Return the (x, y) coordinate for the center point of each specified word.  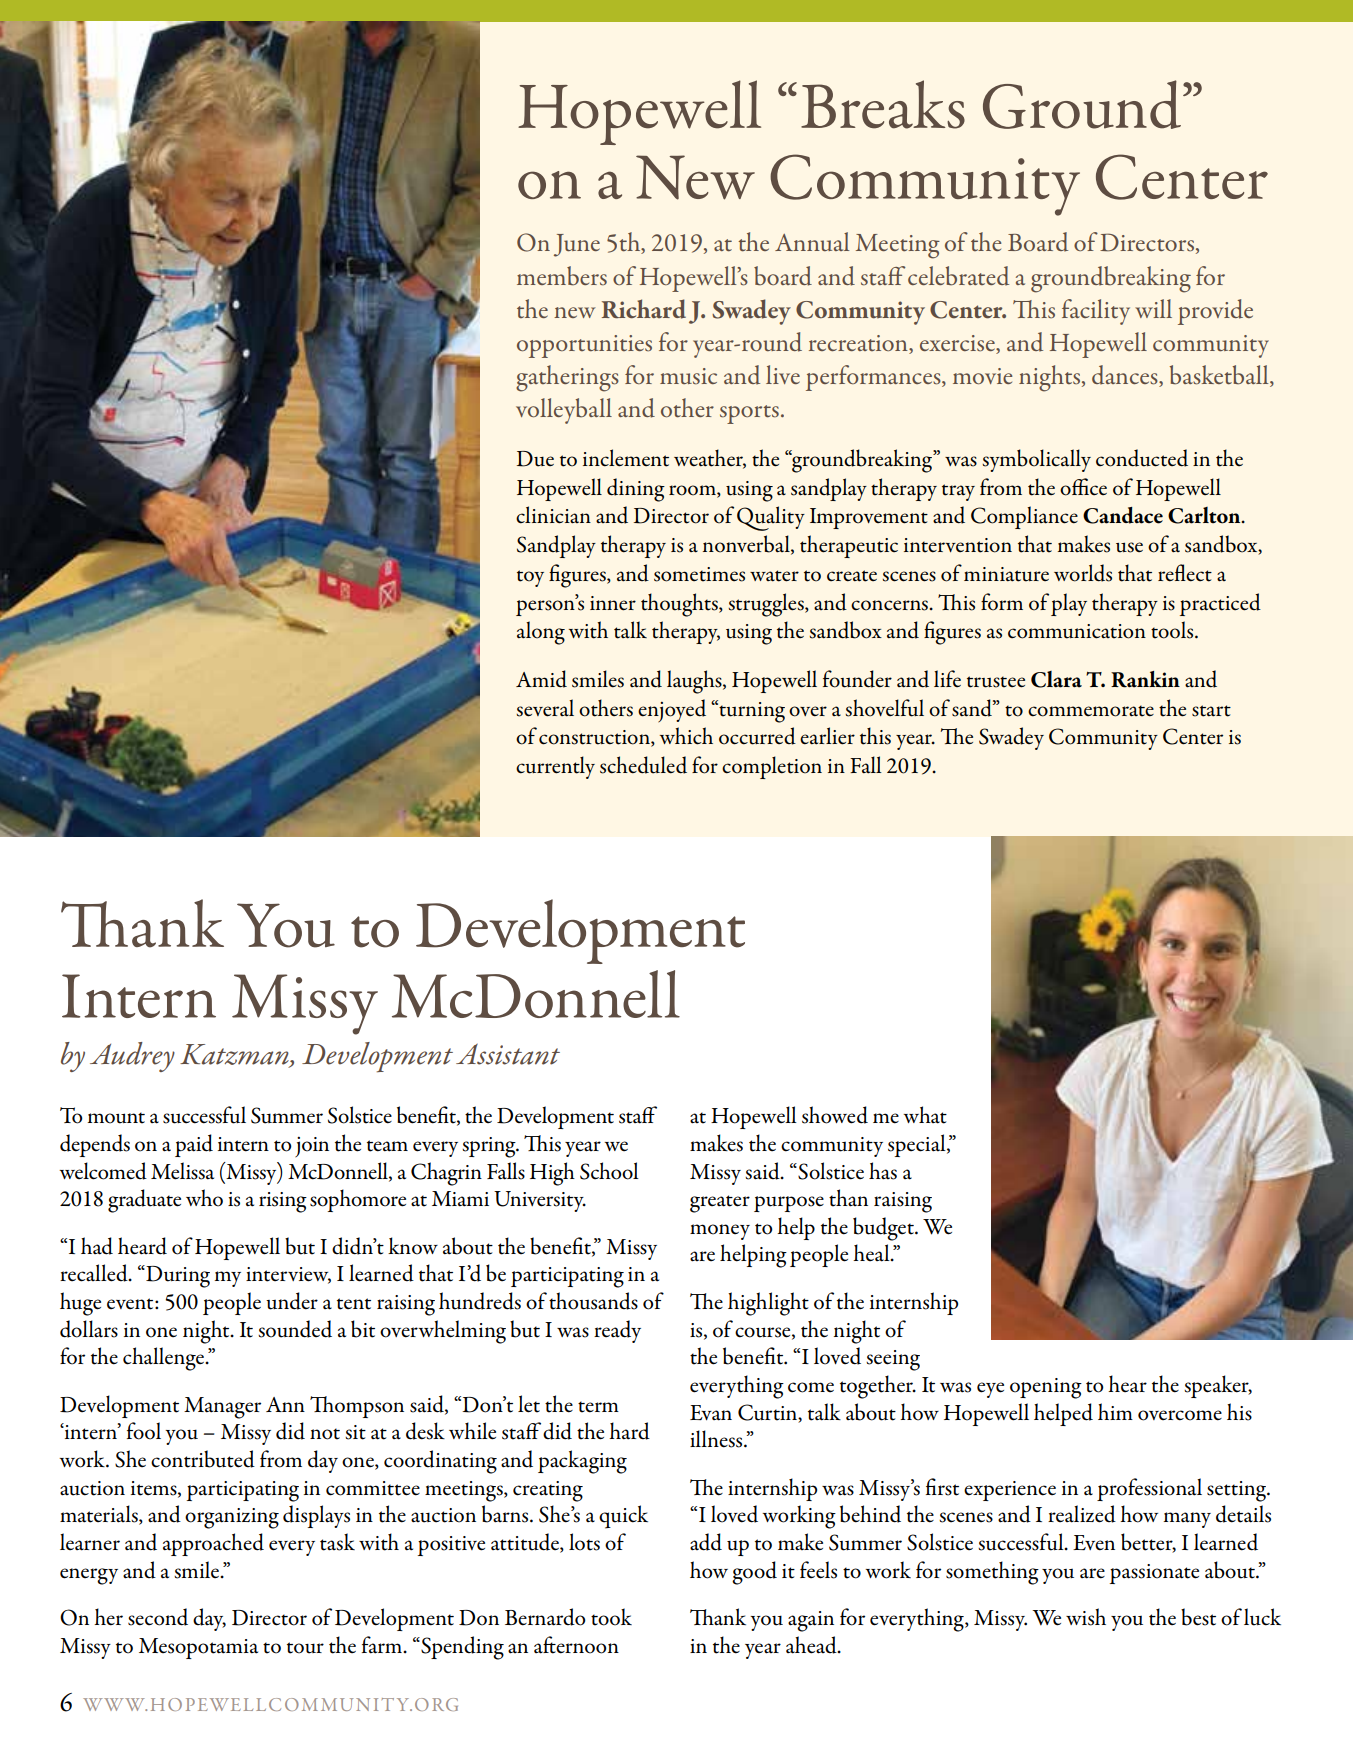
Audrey (132, 1057)
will (1153, 308)
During (177, 1276)
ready (617, 1331)
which (686, 736)
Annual (812, 241)
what (925, 1115)
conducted (1142, 458)
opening (1046, 1388)
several (545, 708)
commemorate (1091, 711)
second (158, 1617)
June (577, 245)
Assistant (508, 1054)
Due (535, 459)
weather (710, 459)
